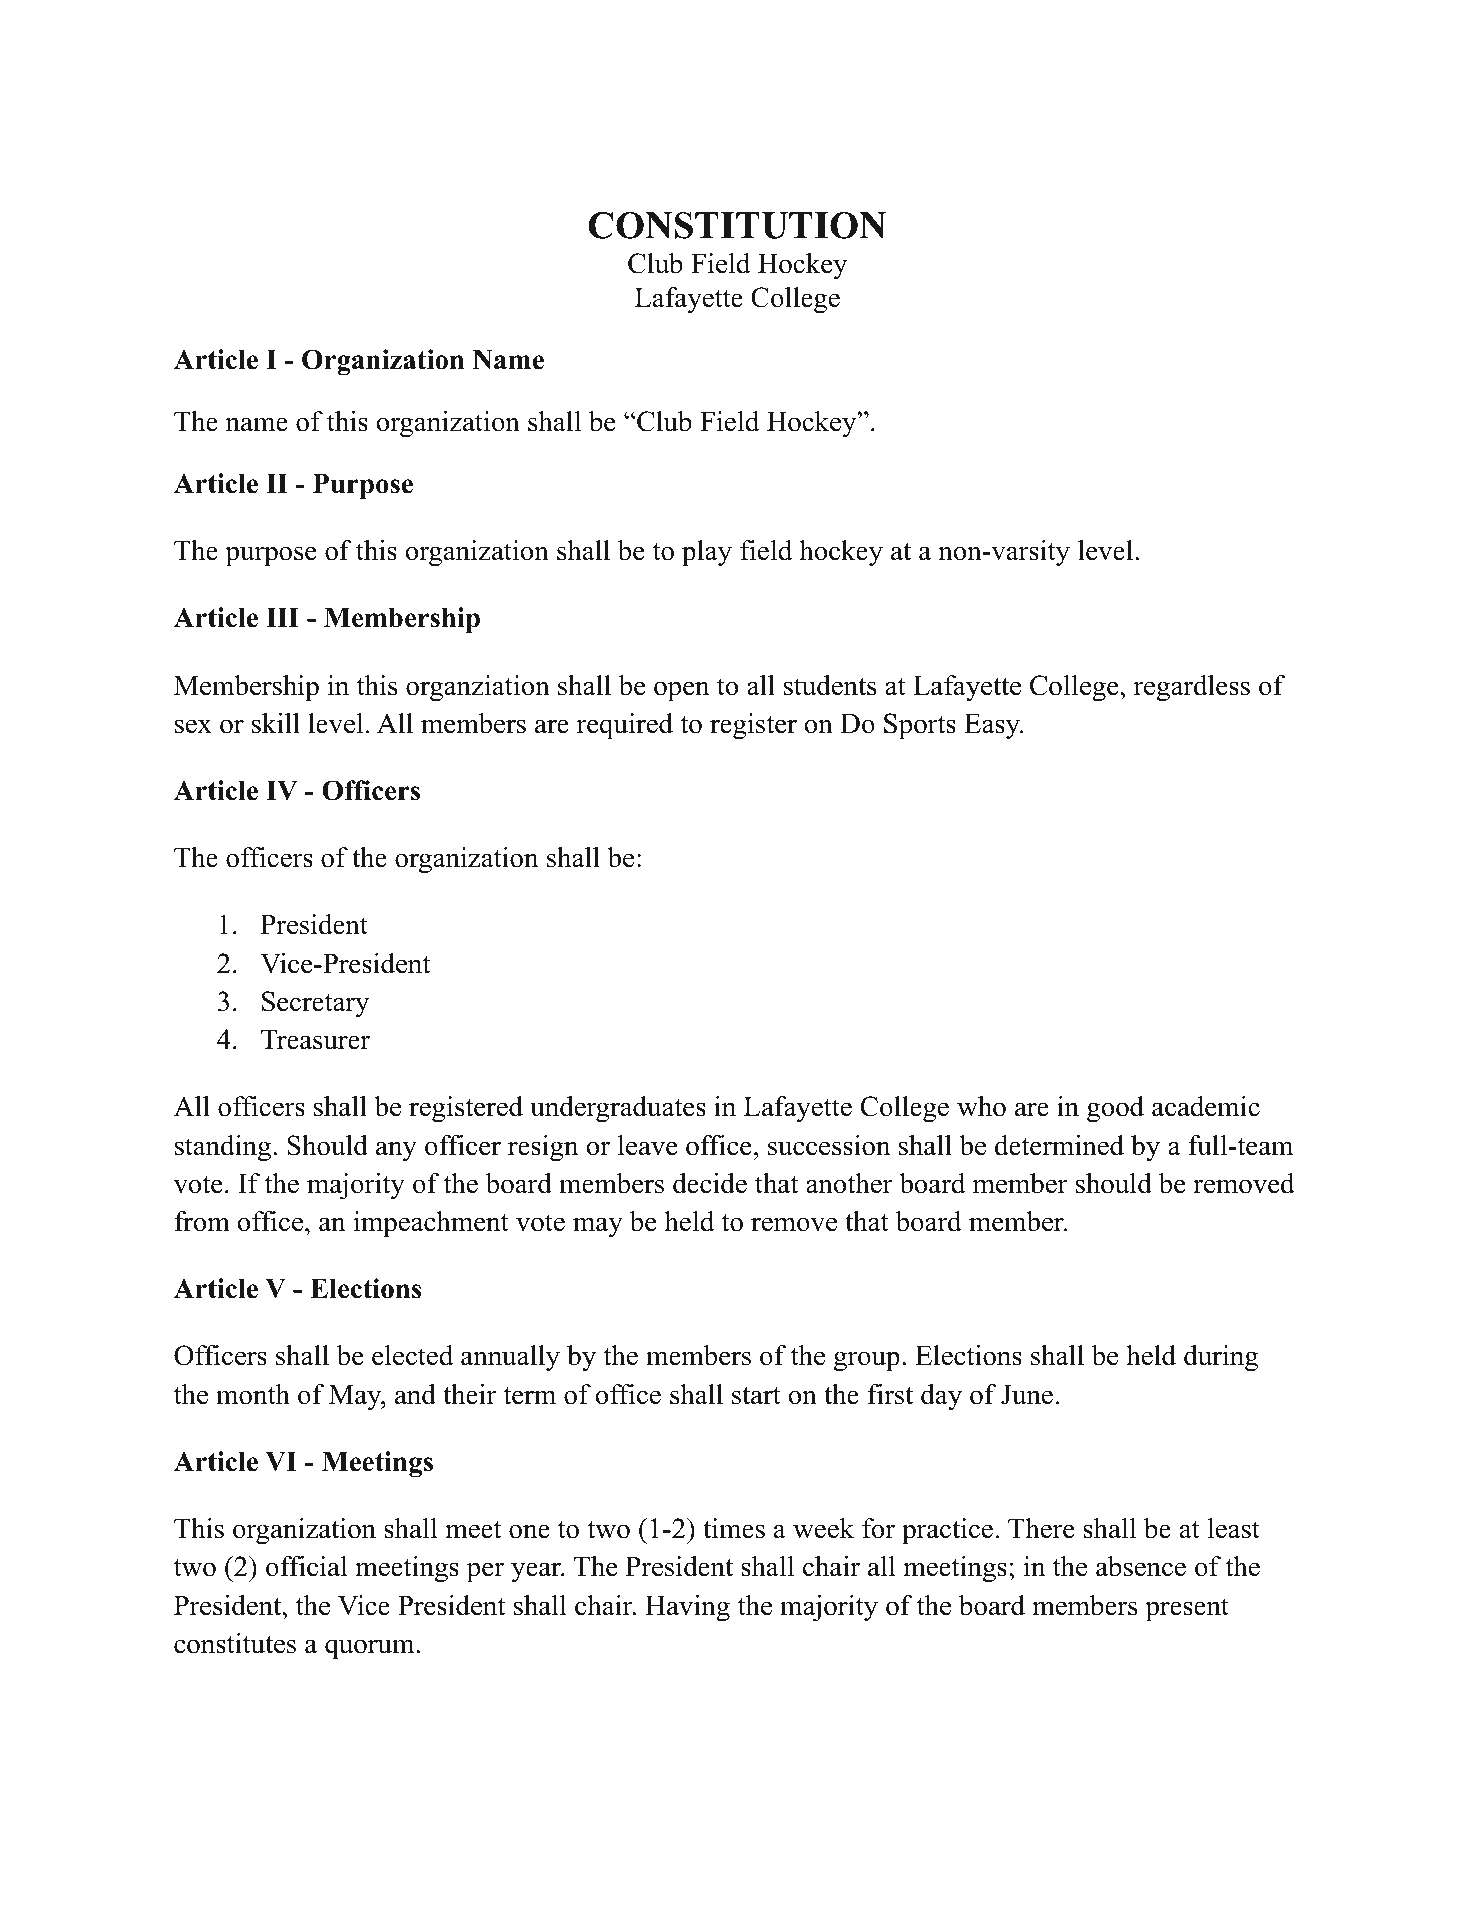  I want to click on official, so click(307, 1566).
